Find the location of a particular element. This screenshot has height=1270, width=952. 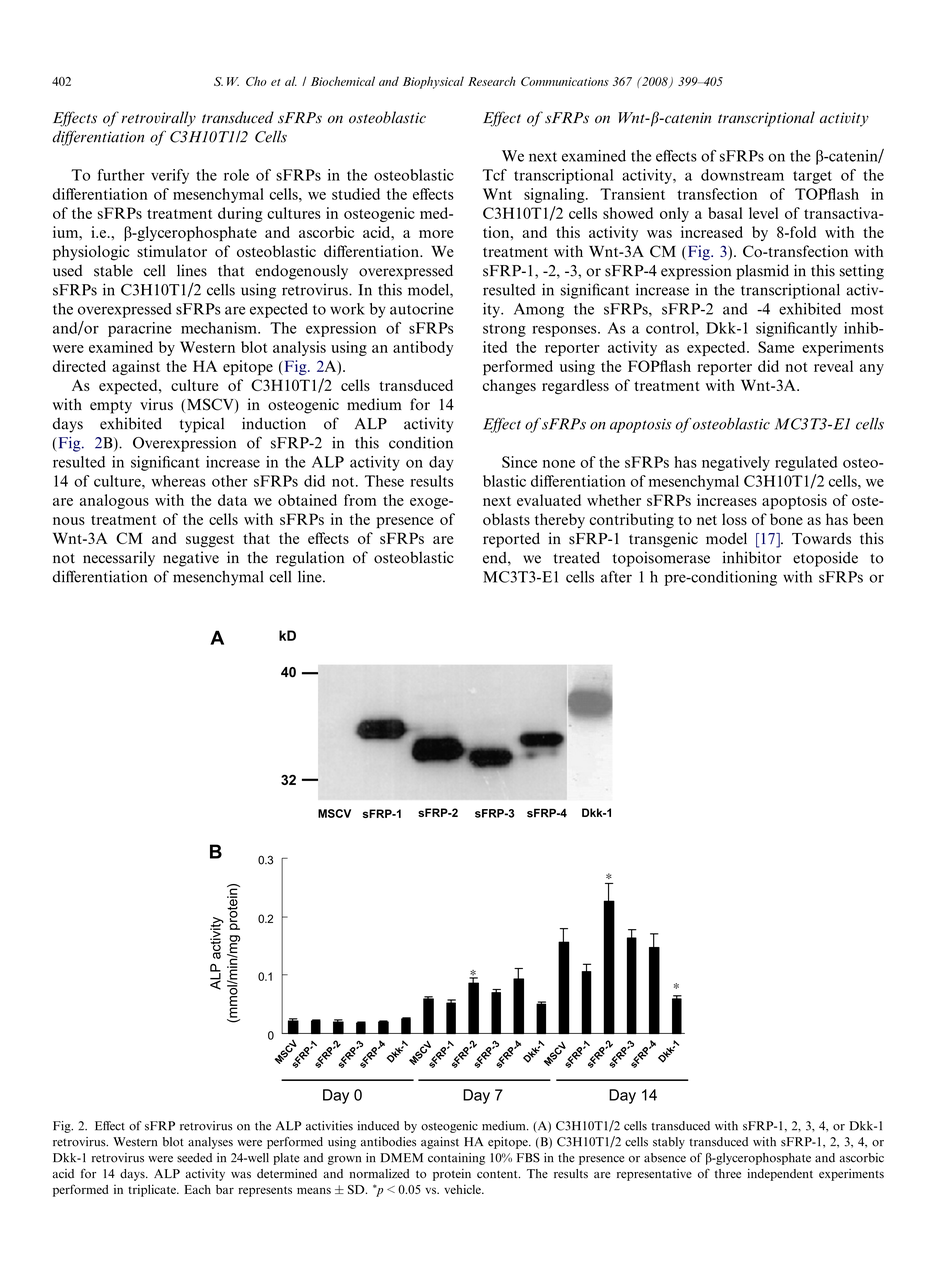

verify is located at coordinates (170, 176).
